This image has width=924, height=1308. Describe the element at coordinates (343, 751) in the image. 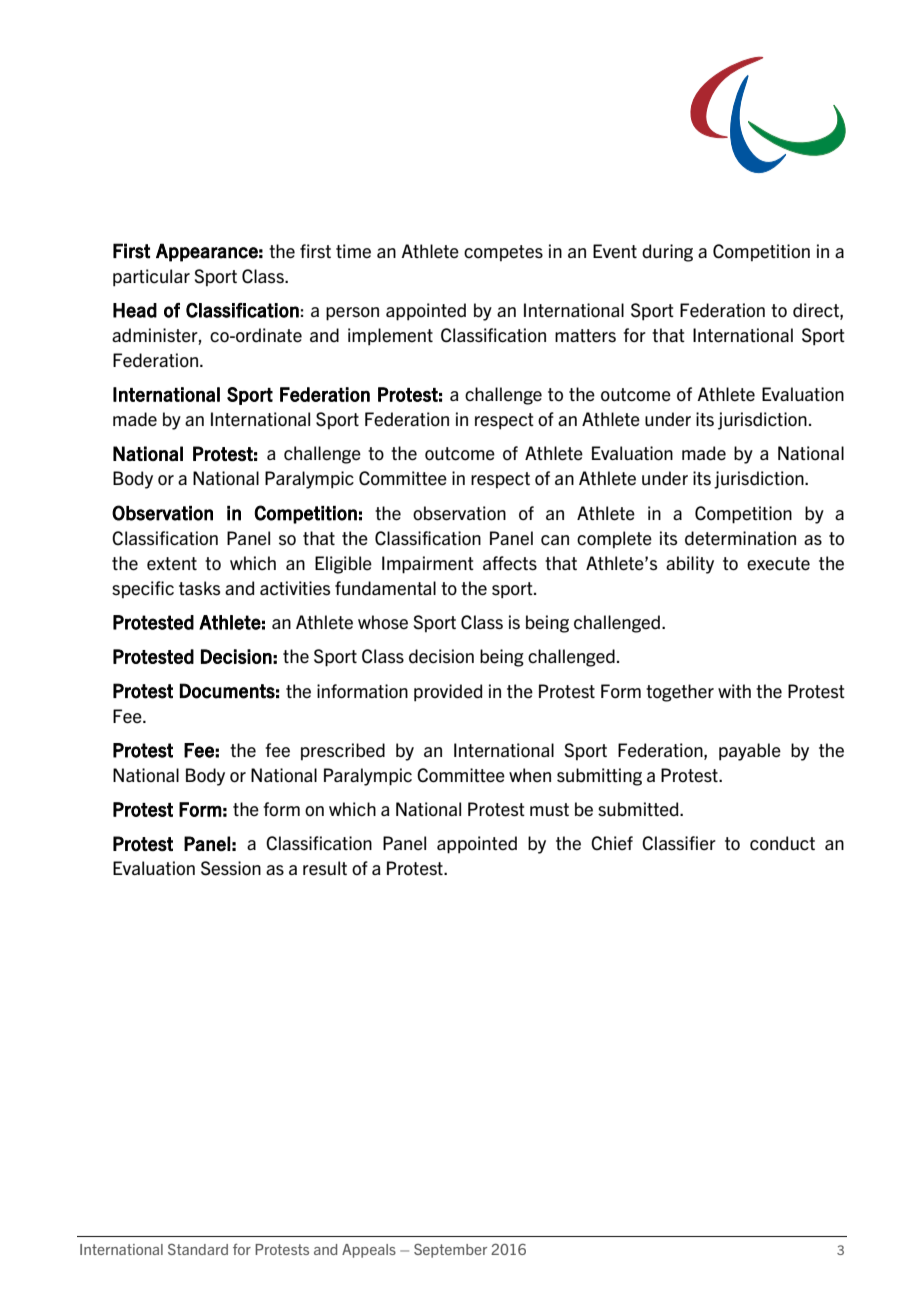

I see `prescribed` at that location.
